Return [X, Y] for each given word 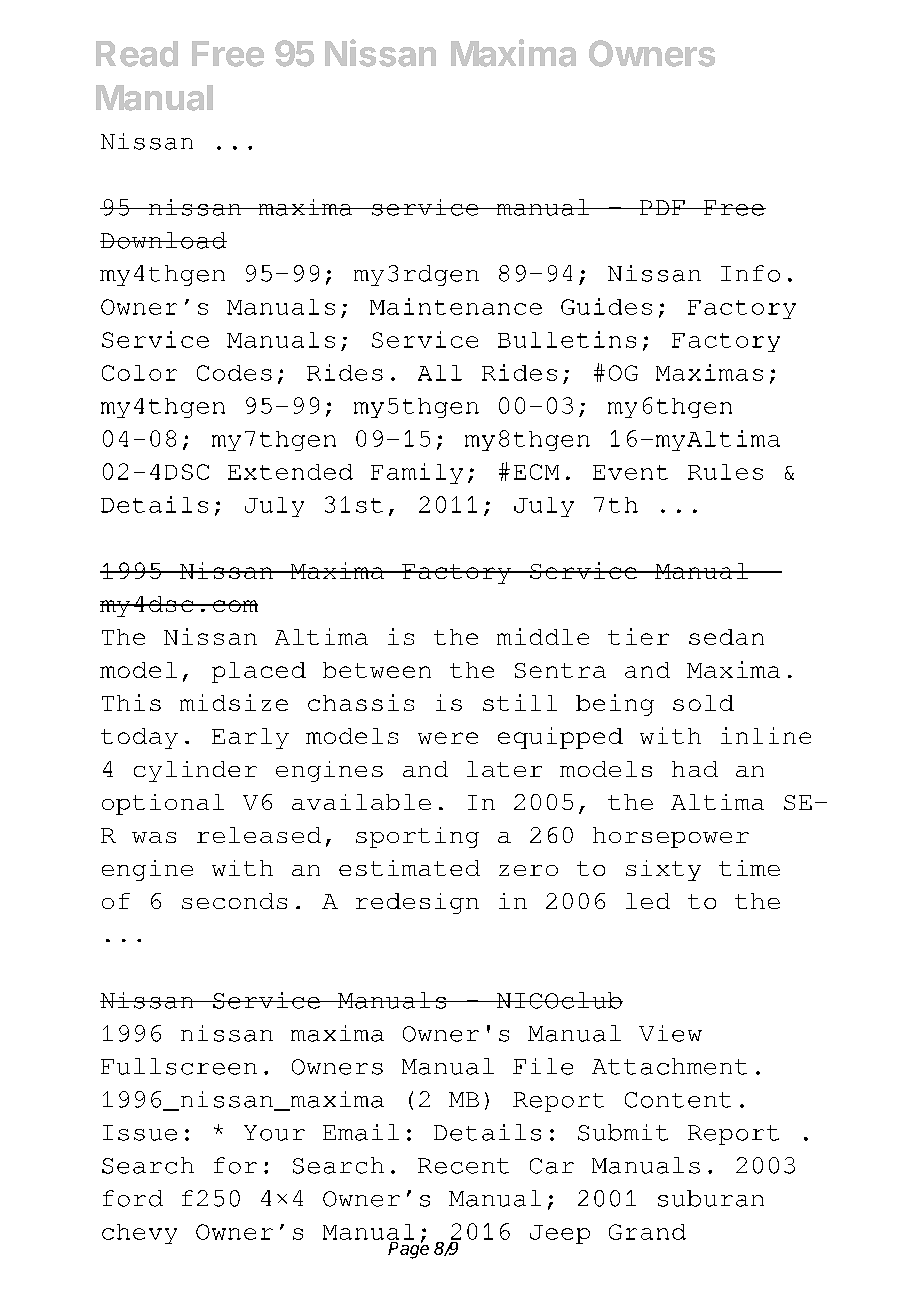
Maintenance [456, 306]
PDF [662, 207]
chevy [139, 1234]
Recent [463, 1166]
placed [259, 672]
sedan [726, 637]
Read [137, 54]
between [377, 670]
